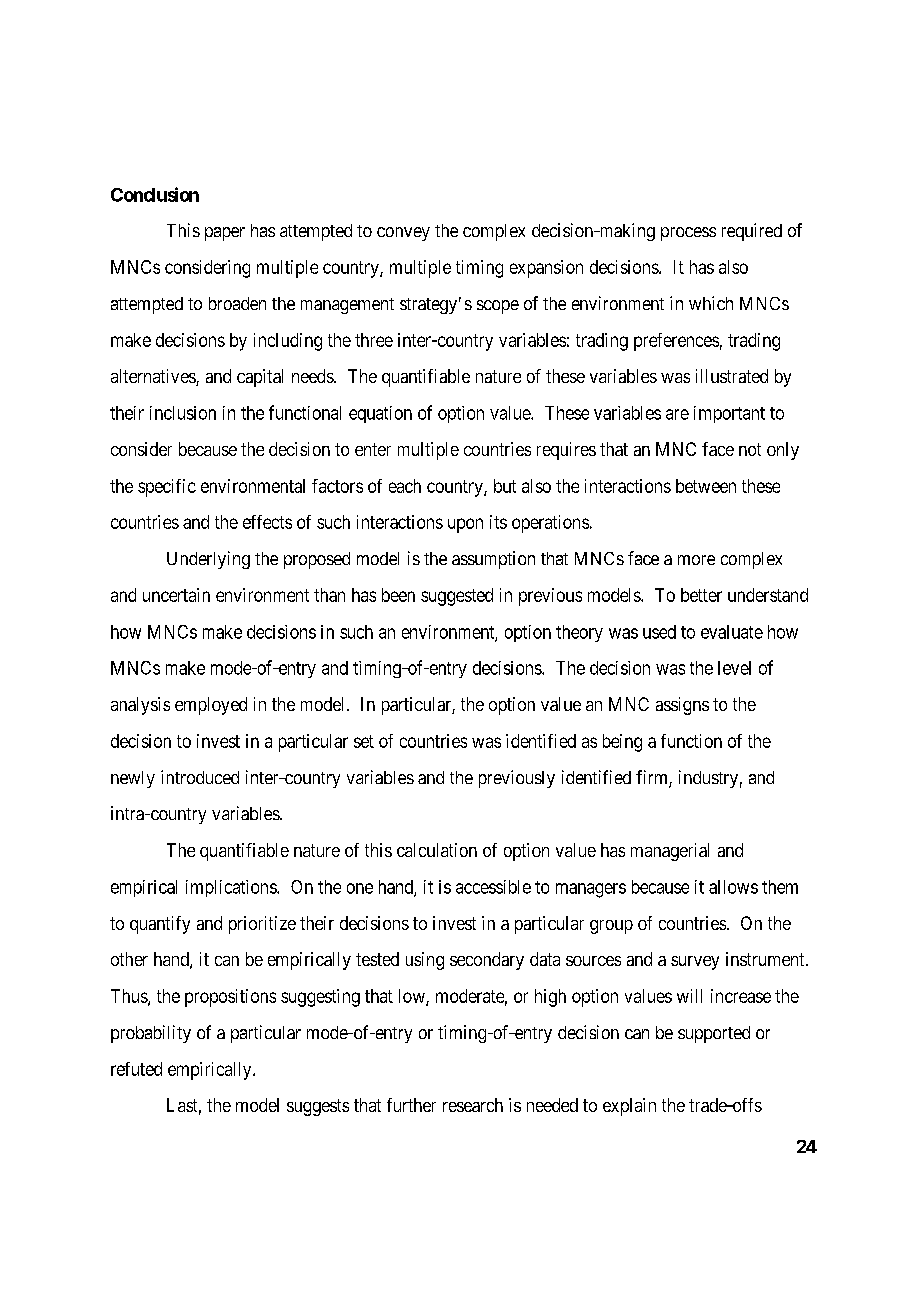 The width and height of the screenshot is (924, 1308). What do you see at coordinates (473, 1105) in the screenshot?
I see `research` at bounding box center [473, 1105].
